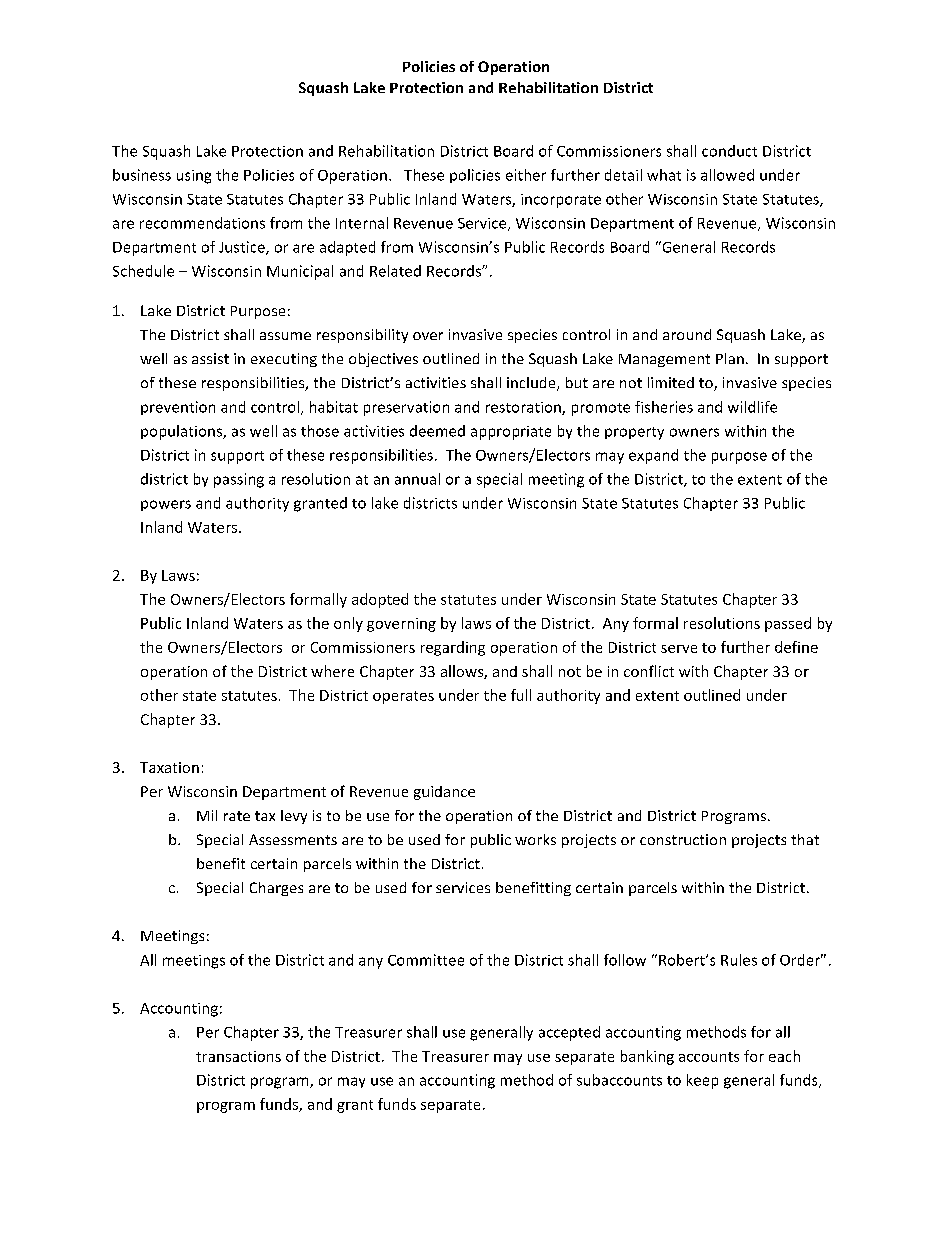 The width and height of the screenshot is (952, 1233). I want to click on allowed, so click(727, 175).
